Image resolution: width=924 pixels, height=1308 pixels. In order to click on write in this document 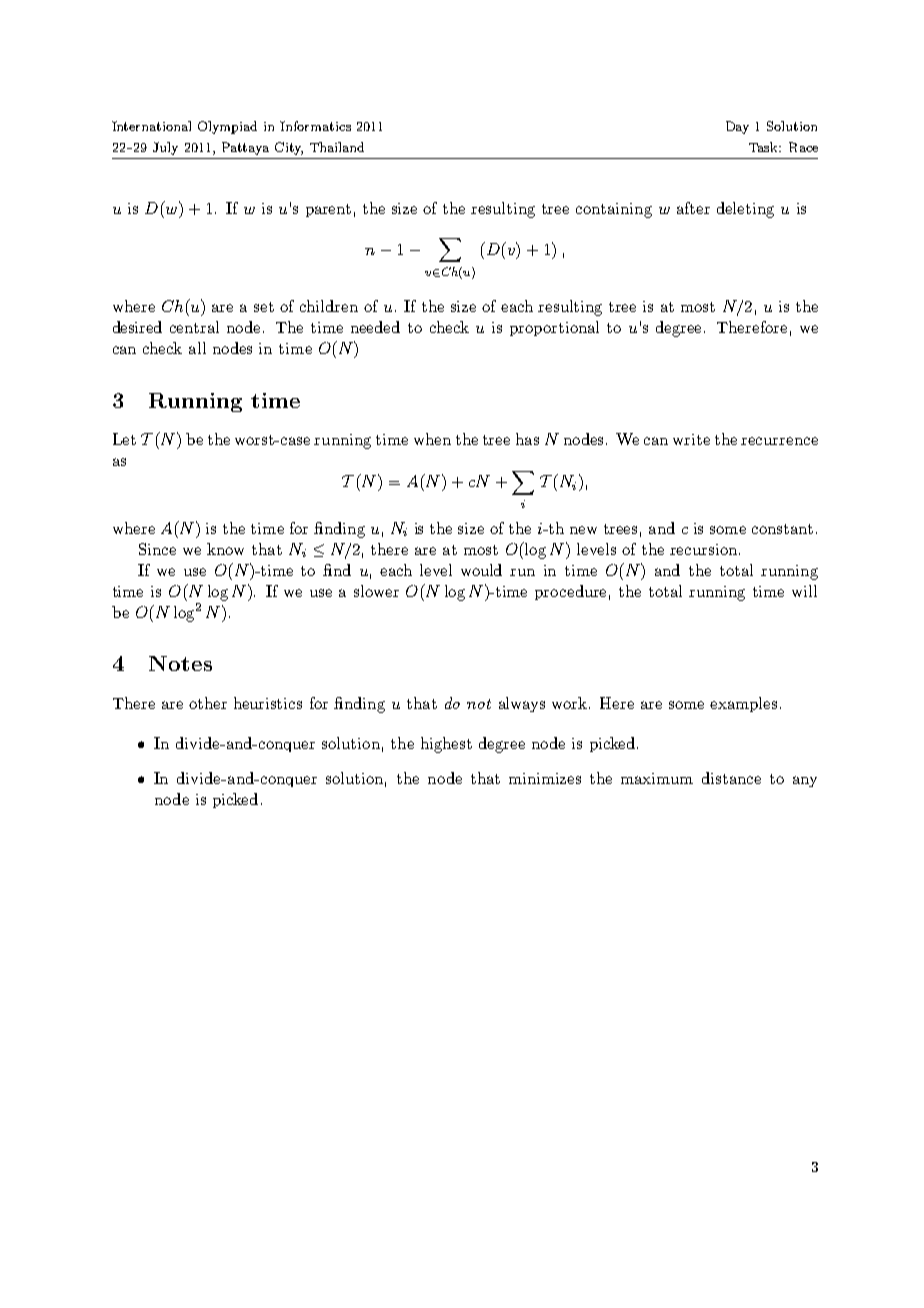, I will do `click(691, 439)`.
